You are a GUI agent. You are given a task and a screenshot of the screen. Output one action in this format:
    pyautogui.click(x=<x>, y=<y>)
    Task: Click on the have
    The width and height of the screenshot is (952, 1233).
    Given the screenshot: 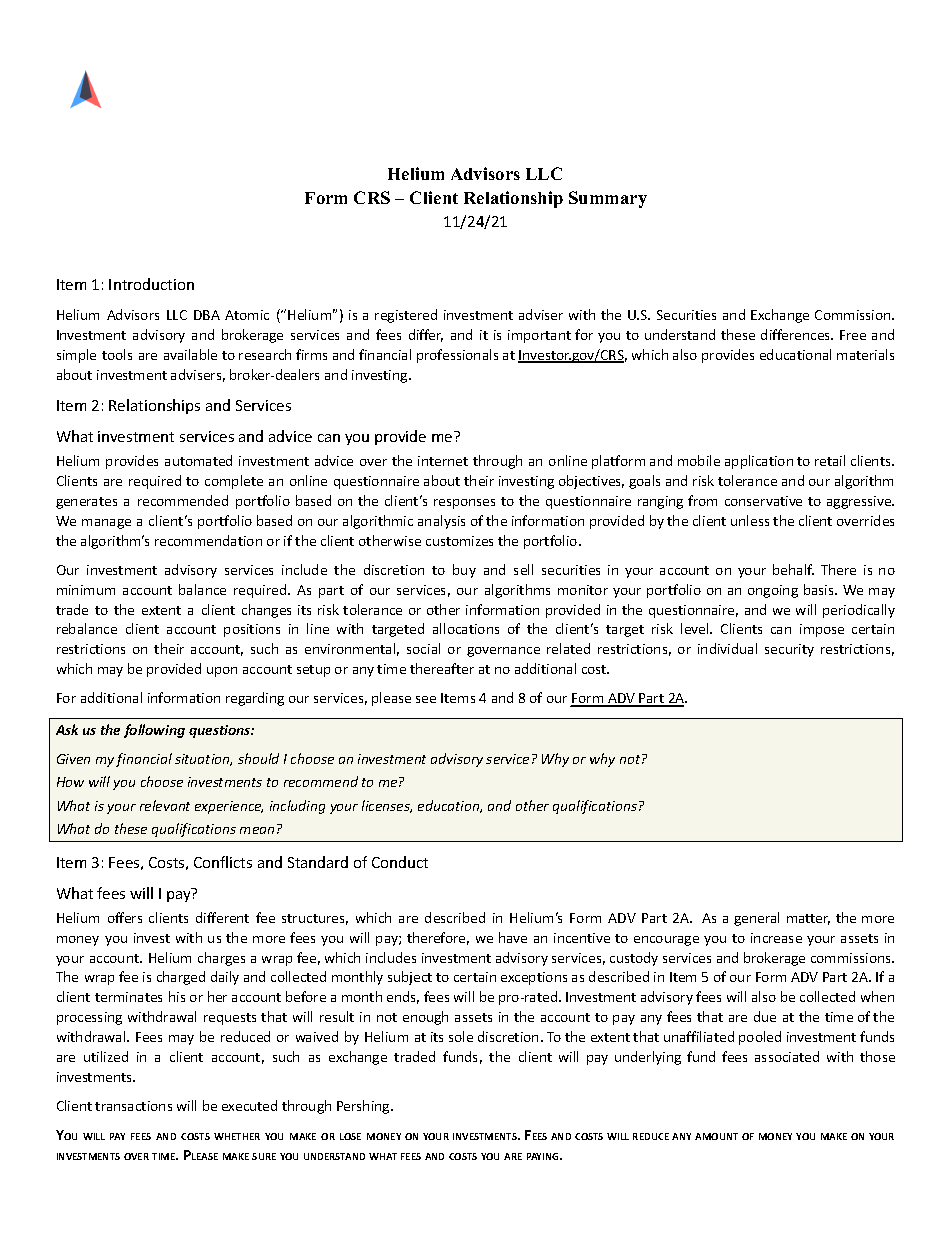 What is the action you would take?
    pyautogui.click(x=513, y=937)
